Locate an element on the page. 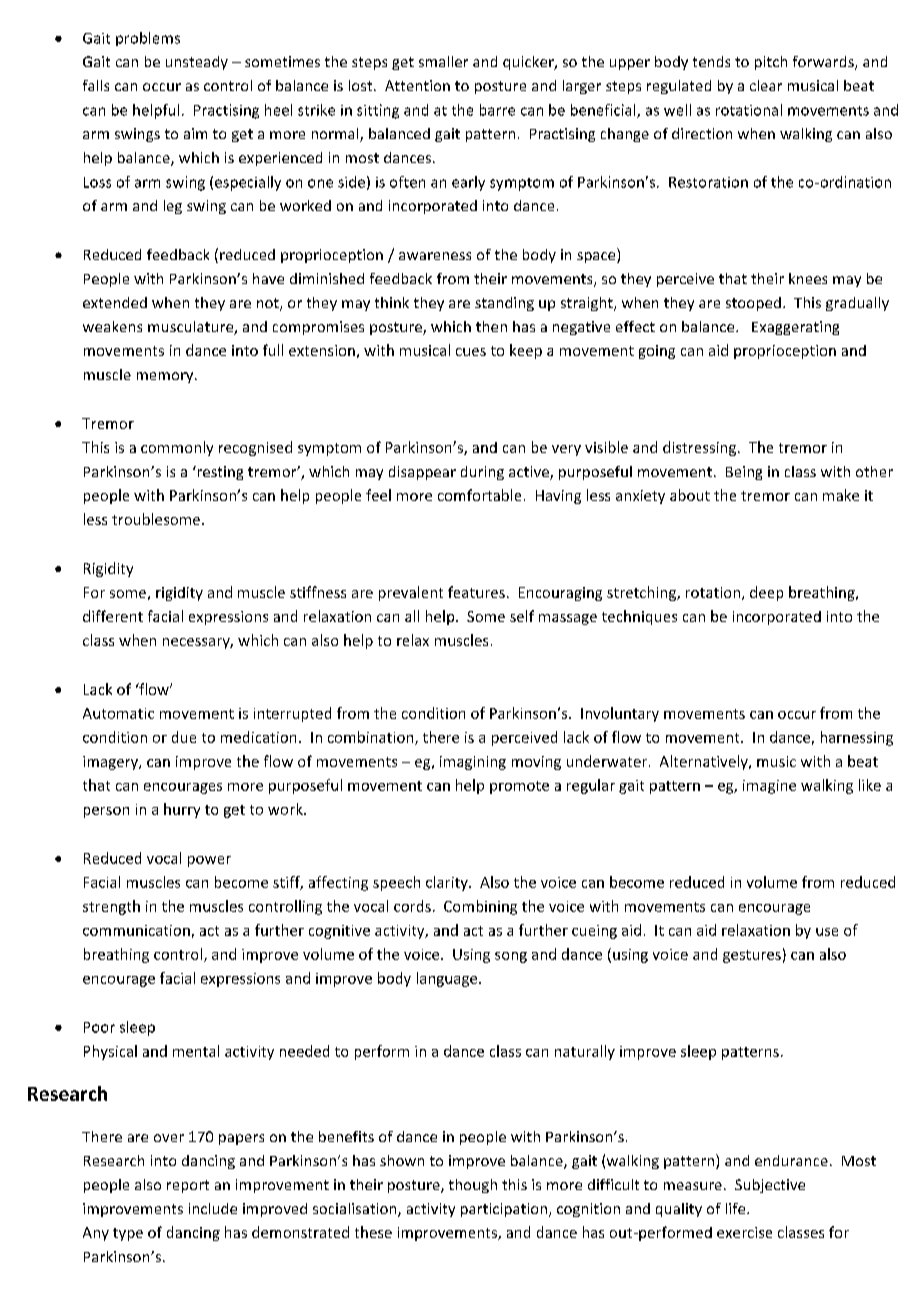  though is located at coordinates (473, 1186).
